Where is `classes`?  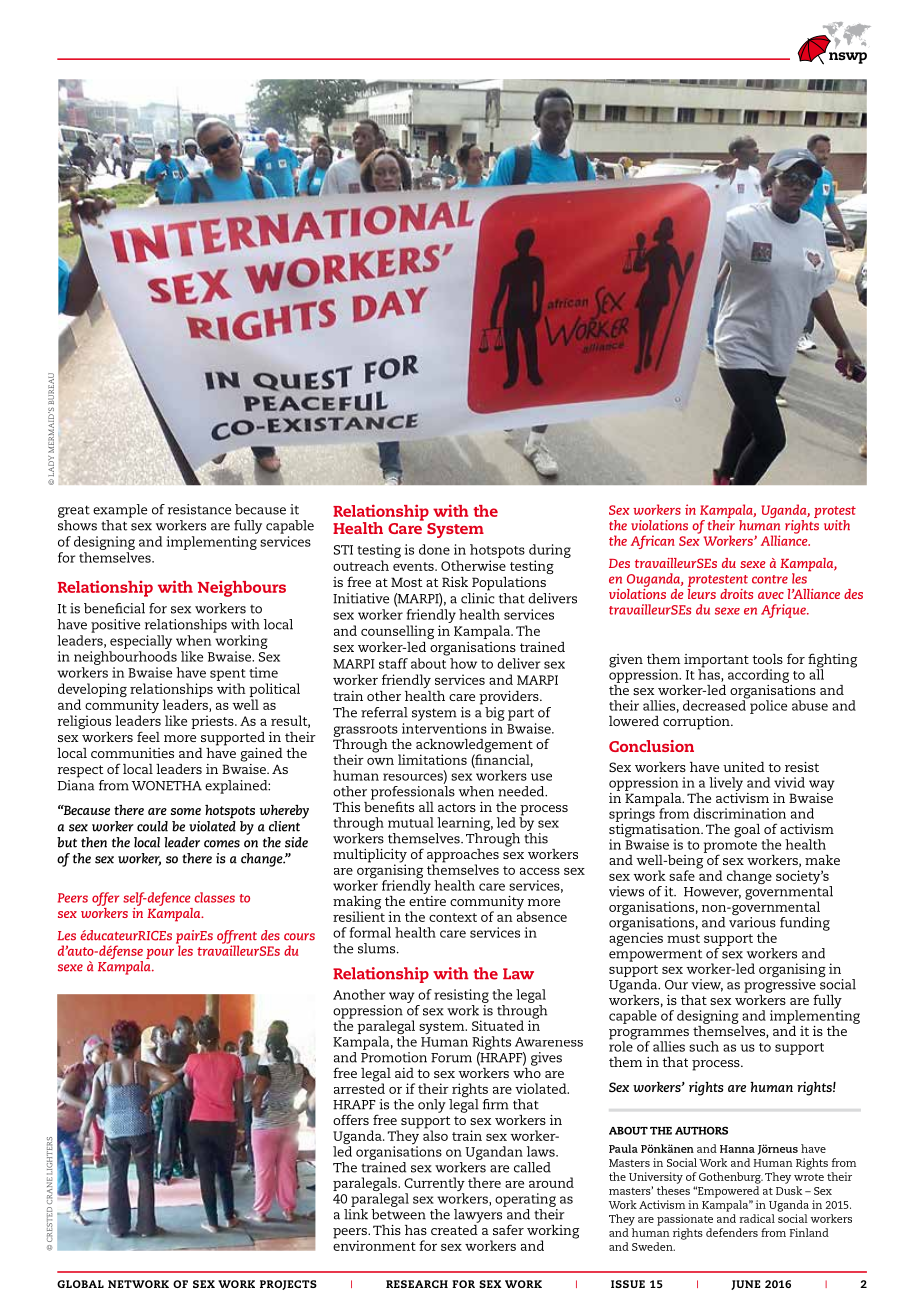 classes is located at coordinates (214, 897).
